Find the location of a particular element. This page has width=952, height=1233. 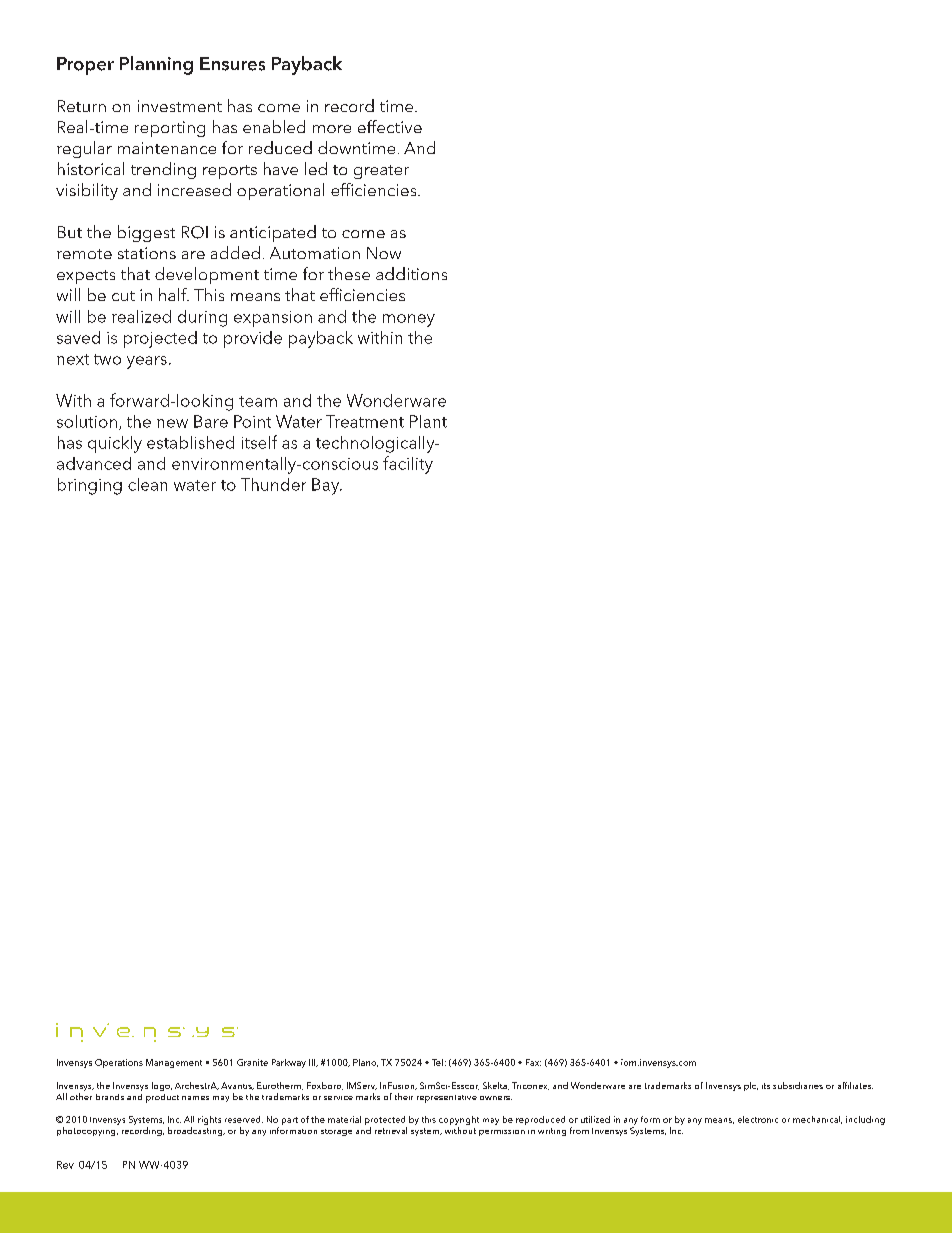

broadcasting is located at coordinates (196, 1130).
